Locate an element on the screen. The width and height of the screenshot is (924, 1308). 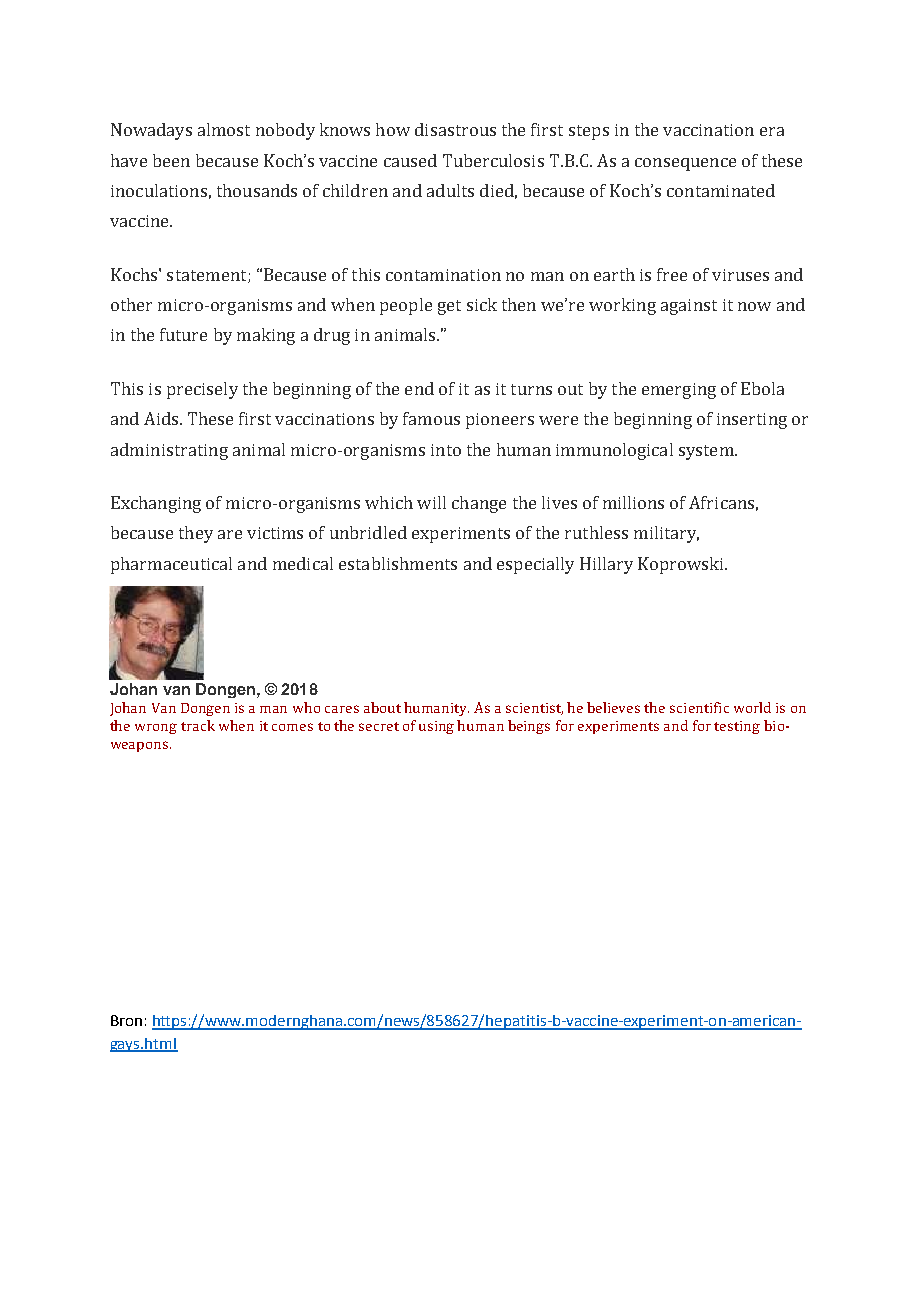
future is located at coordinates (183, 334).
